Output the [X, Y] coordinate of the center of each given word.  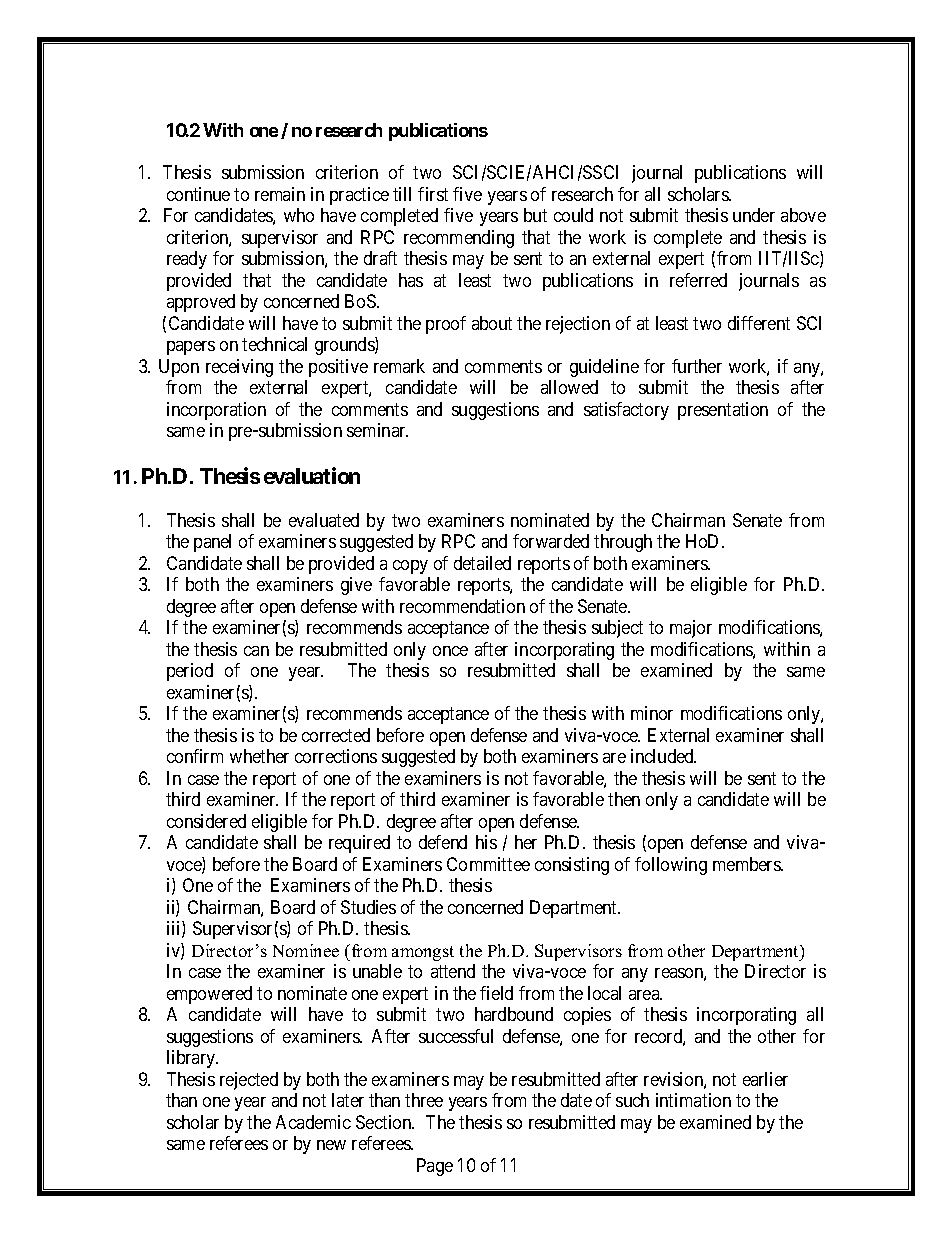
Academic [313, 1122]
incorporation [216, 411]
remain [280, 194]
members [747, 864]
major [691, 629]
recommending [459, 239]
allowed [569, 387]
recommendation [462, 606]
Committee [488, 864]
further [697, 366]
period [190, 672]
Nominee [306, 950]
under [754, 215]
